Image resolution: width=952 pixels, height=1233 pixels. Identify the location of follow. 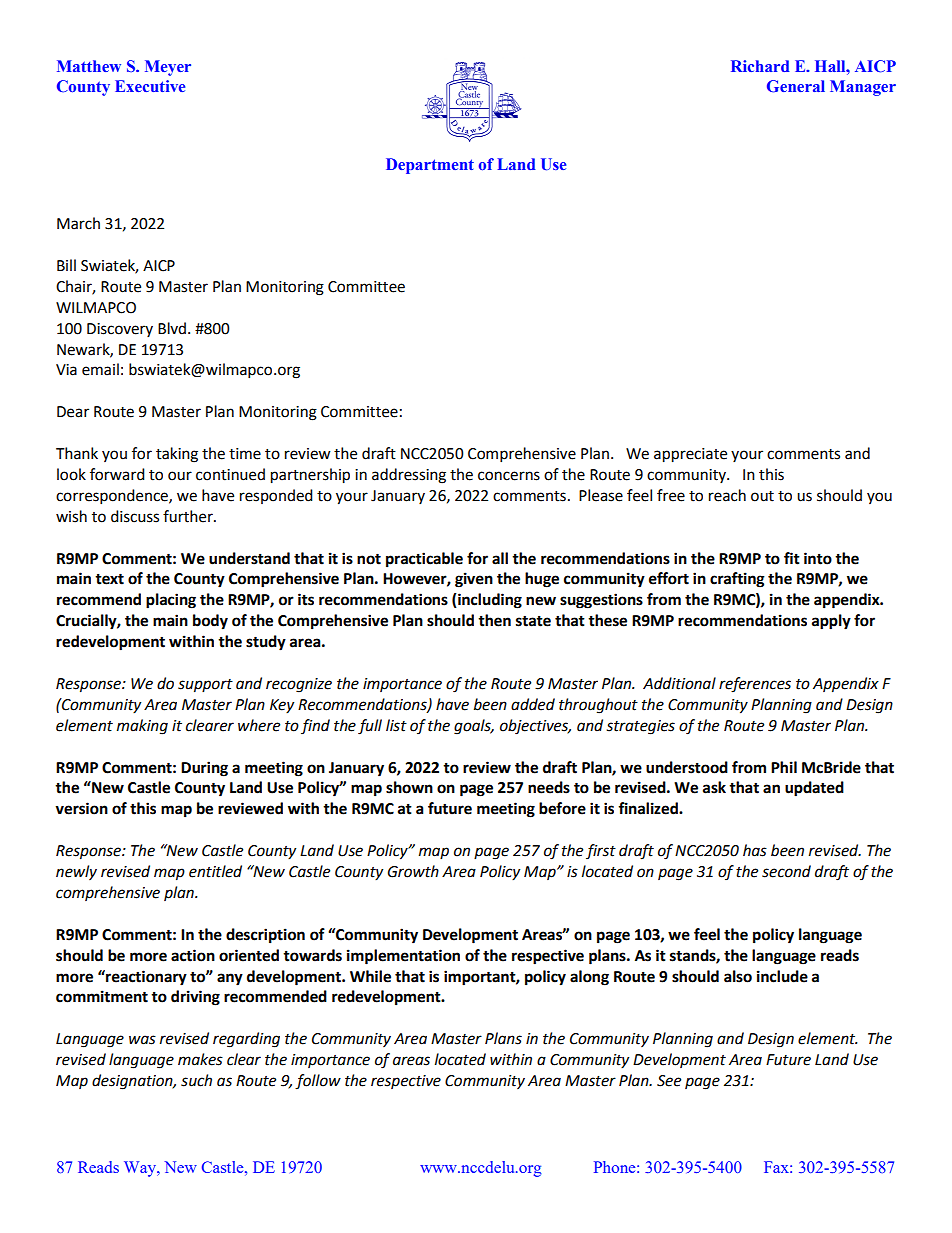
(318, 1082).
